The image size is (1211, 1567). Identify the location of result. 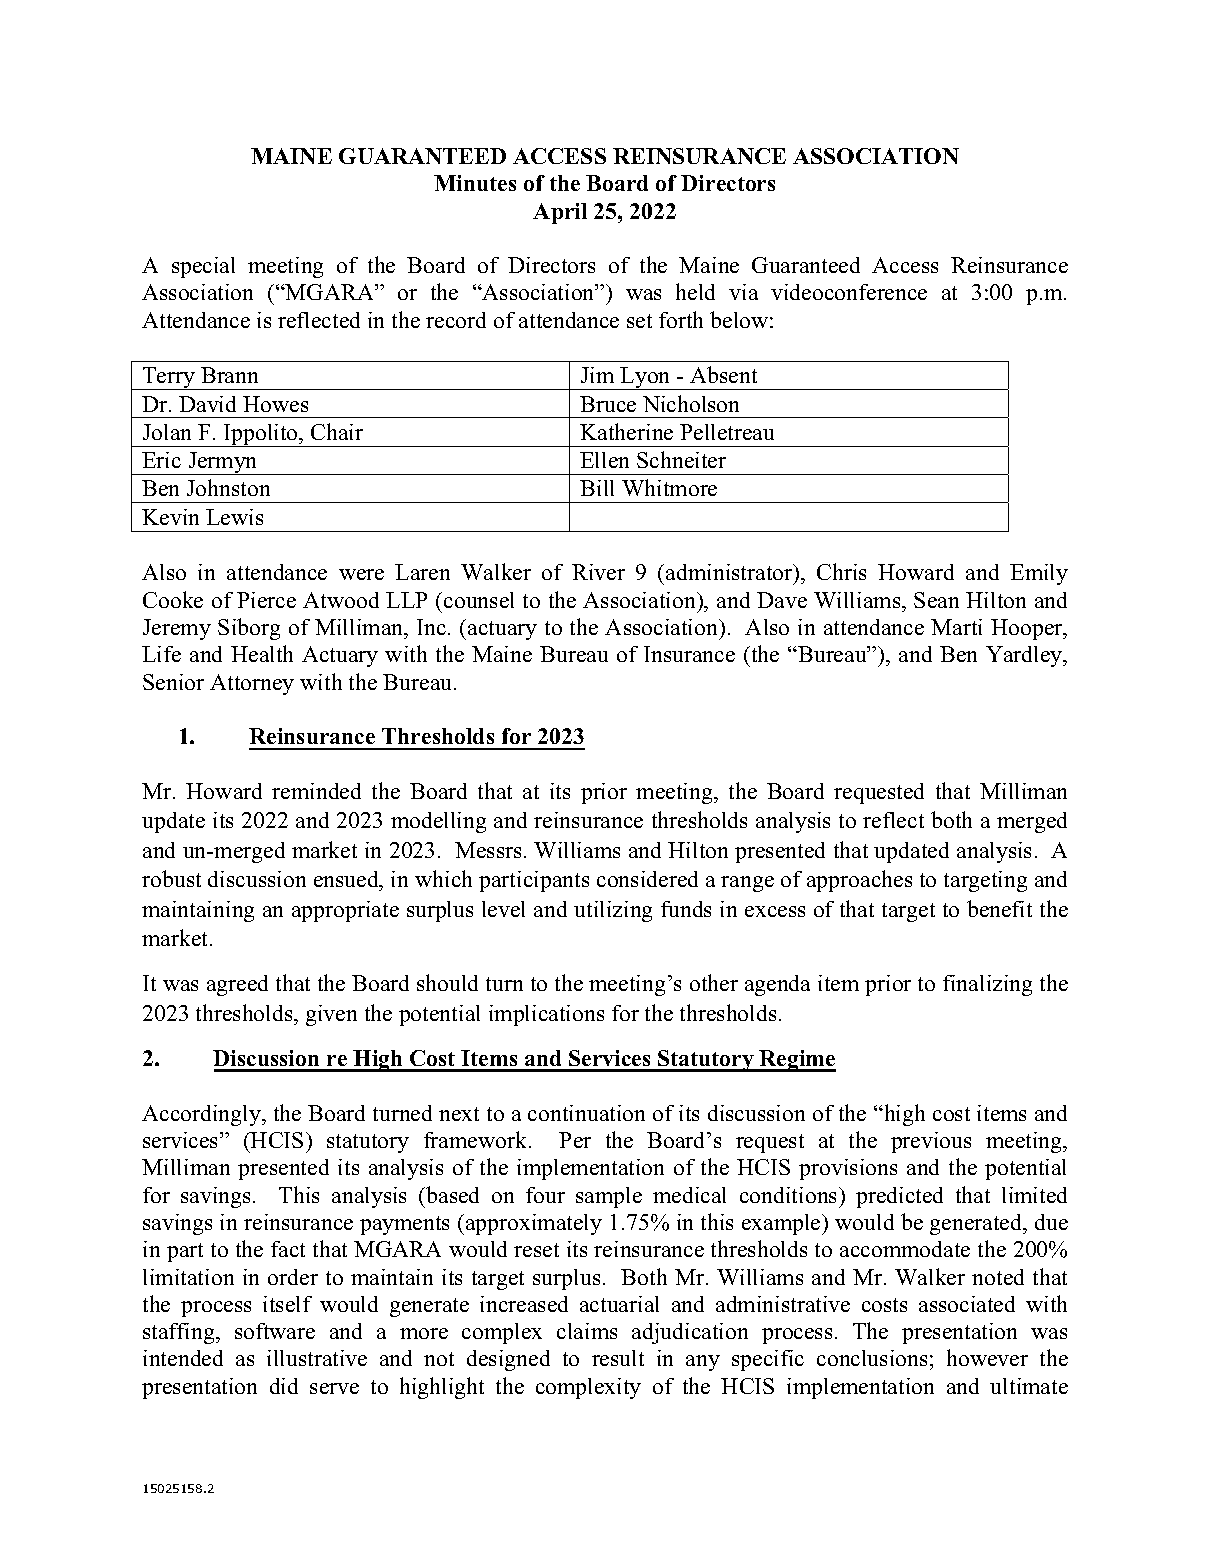
(618, 1358).
